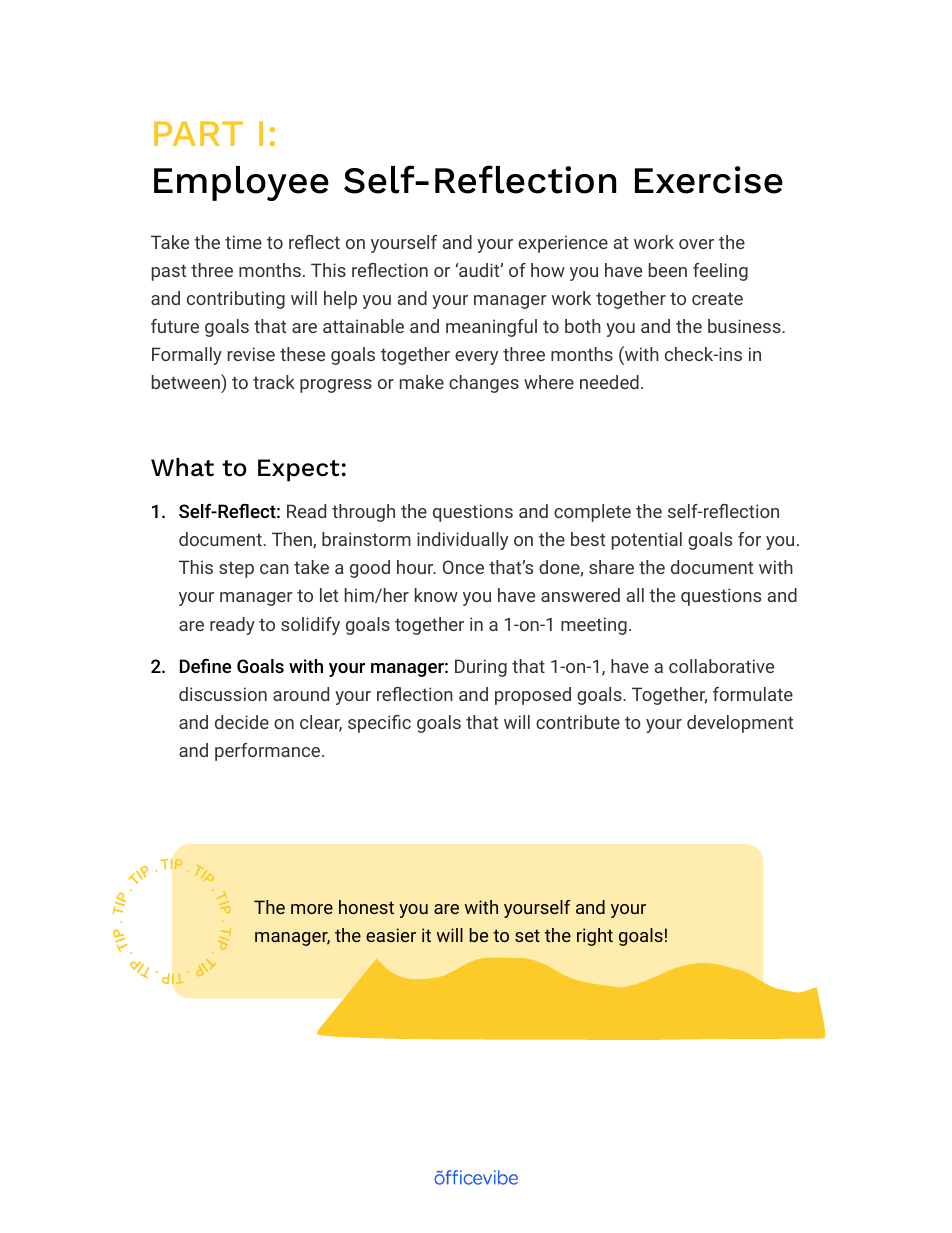  What do you see at coordinates (527, 935) in the image?
I see `set` at bounding box center [527, 935].
